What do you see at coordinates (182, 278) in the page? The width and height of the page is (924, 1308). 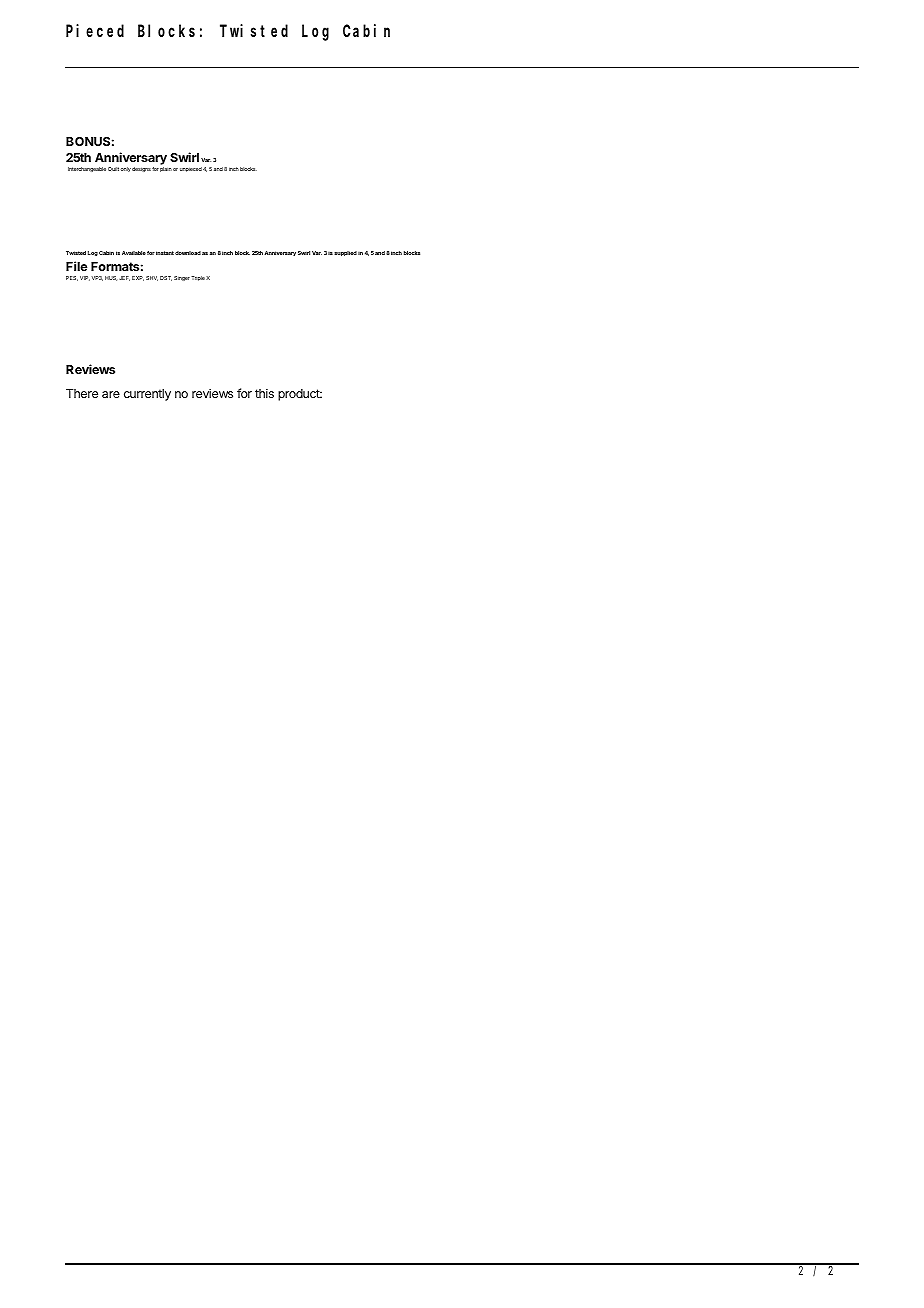 I see `Singer` at bounding box center [182, 278].
